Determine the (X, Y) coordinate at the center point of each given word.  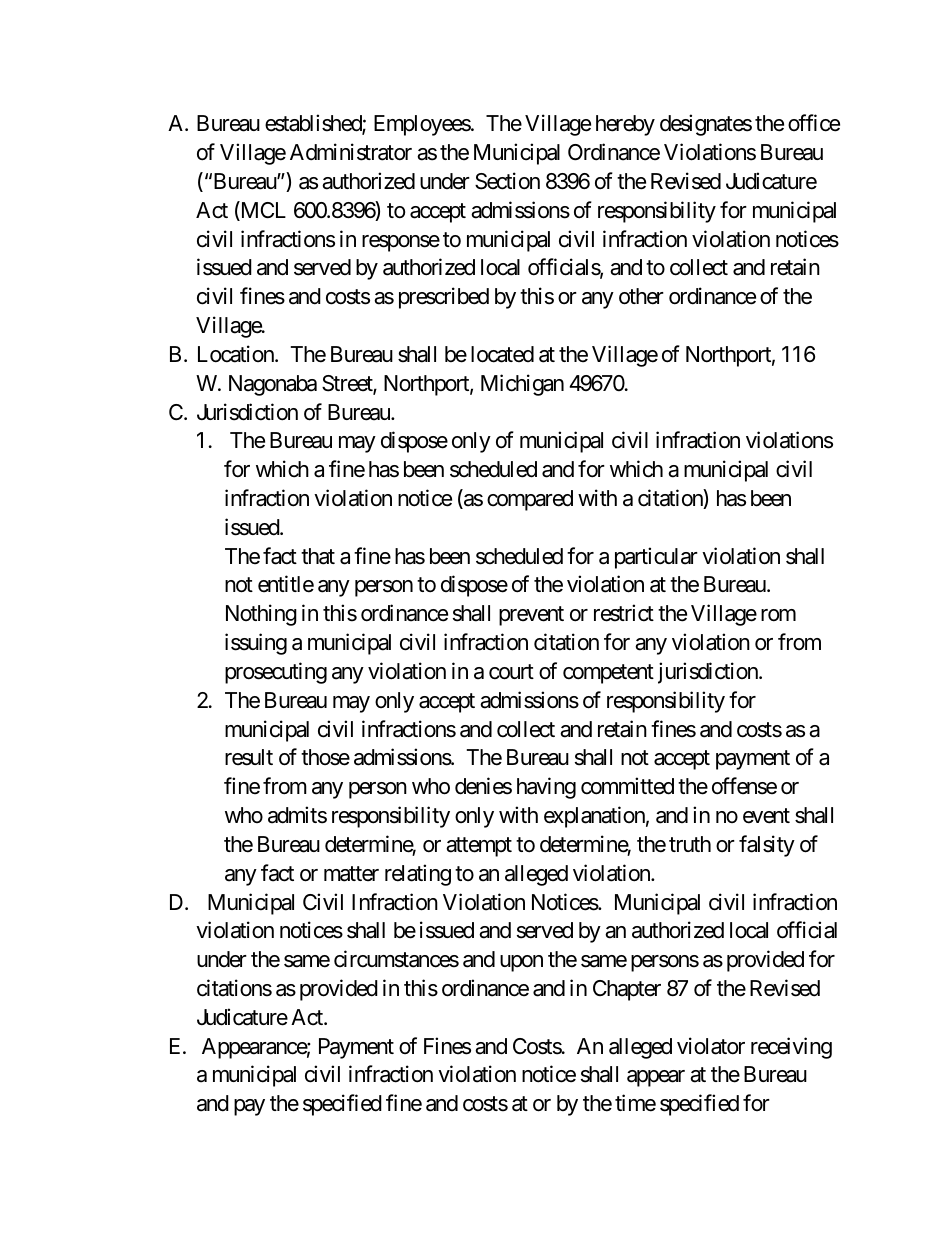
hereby (625, 125)
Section (507, 181)
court (511, 672)
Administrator (351, 152)
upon (521, 963)
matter (351, 874)
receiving (791, 1048)
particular (656, 558)
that (318, 556)
